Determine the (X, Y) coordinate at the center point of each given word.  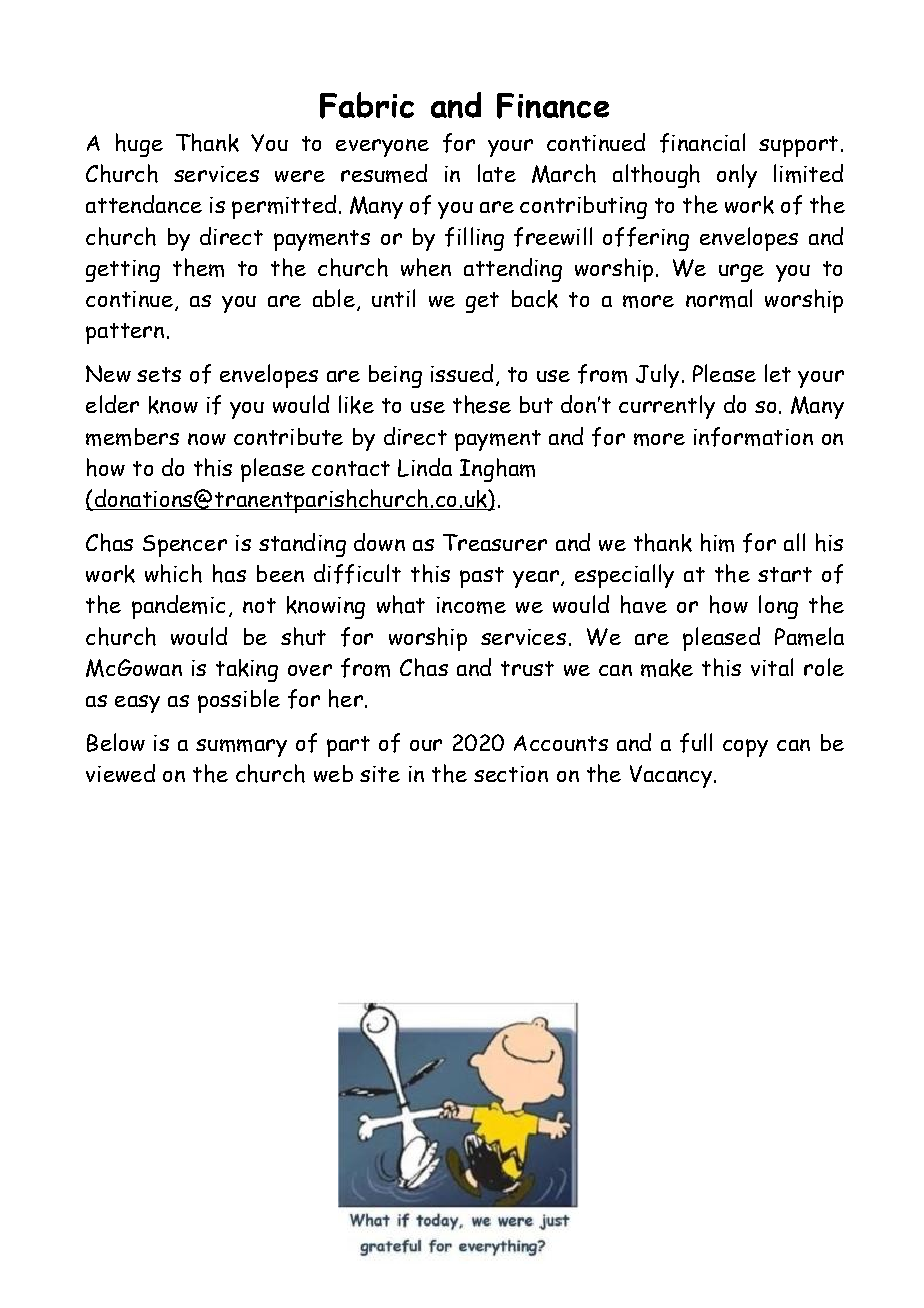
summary (241, 748)
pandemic (178, 607)
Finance (553, 106)
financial (702, 143)
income (471, 605)
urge (741, 273)
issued (462, 373)
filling (474, 239)
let (778, 373)
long (778, 607)
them (198, 267)
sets (159, 374)
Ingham (497, 470)
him (717, 542)
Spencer (185, 546)
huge (139, 145)
